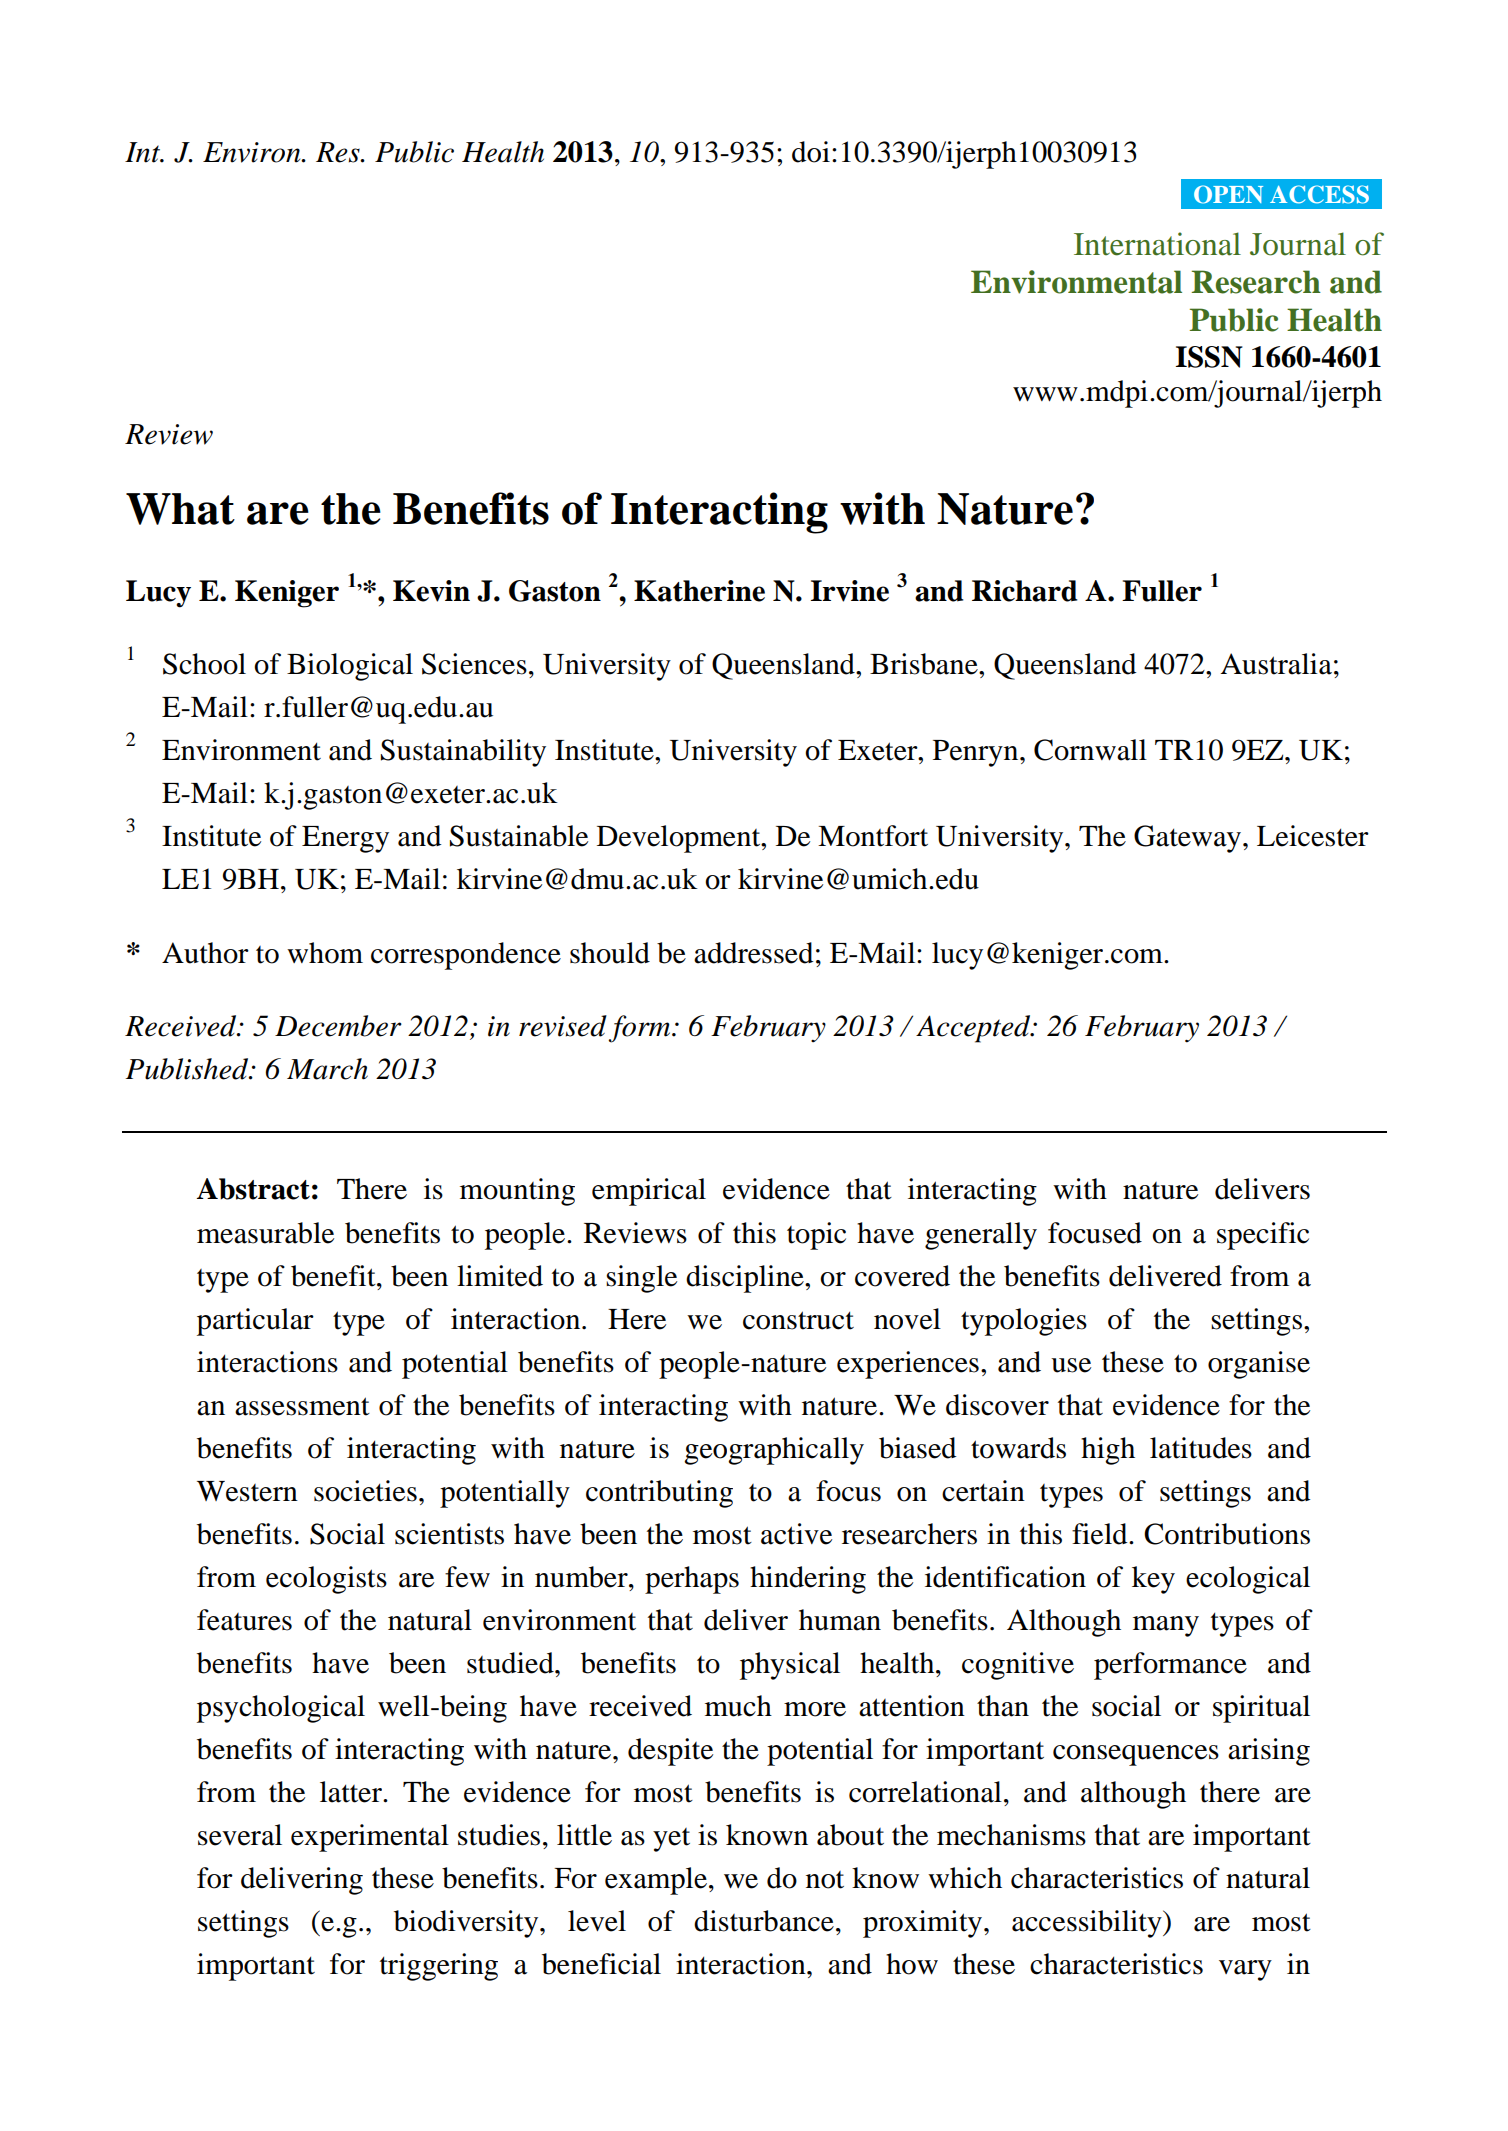 The width and height of the screenshot is (1508, 2131). What do you see at coordinates (764, 1921) in the screenshot?
I see `disturbance` at bounding box center [764, 1921].
